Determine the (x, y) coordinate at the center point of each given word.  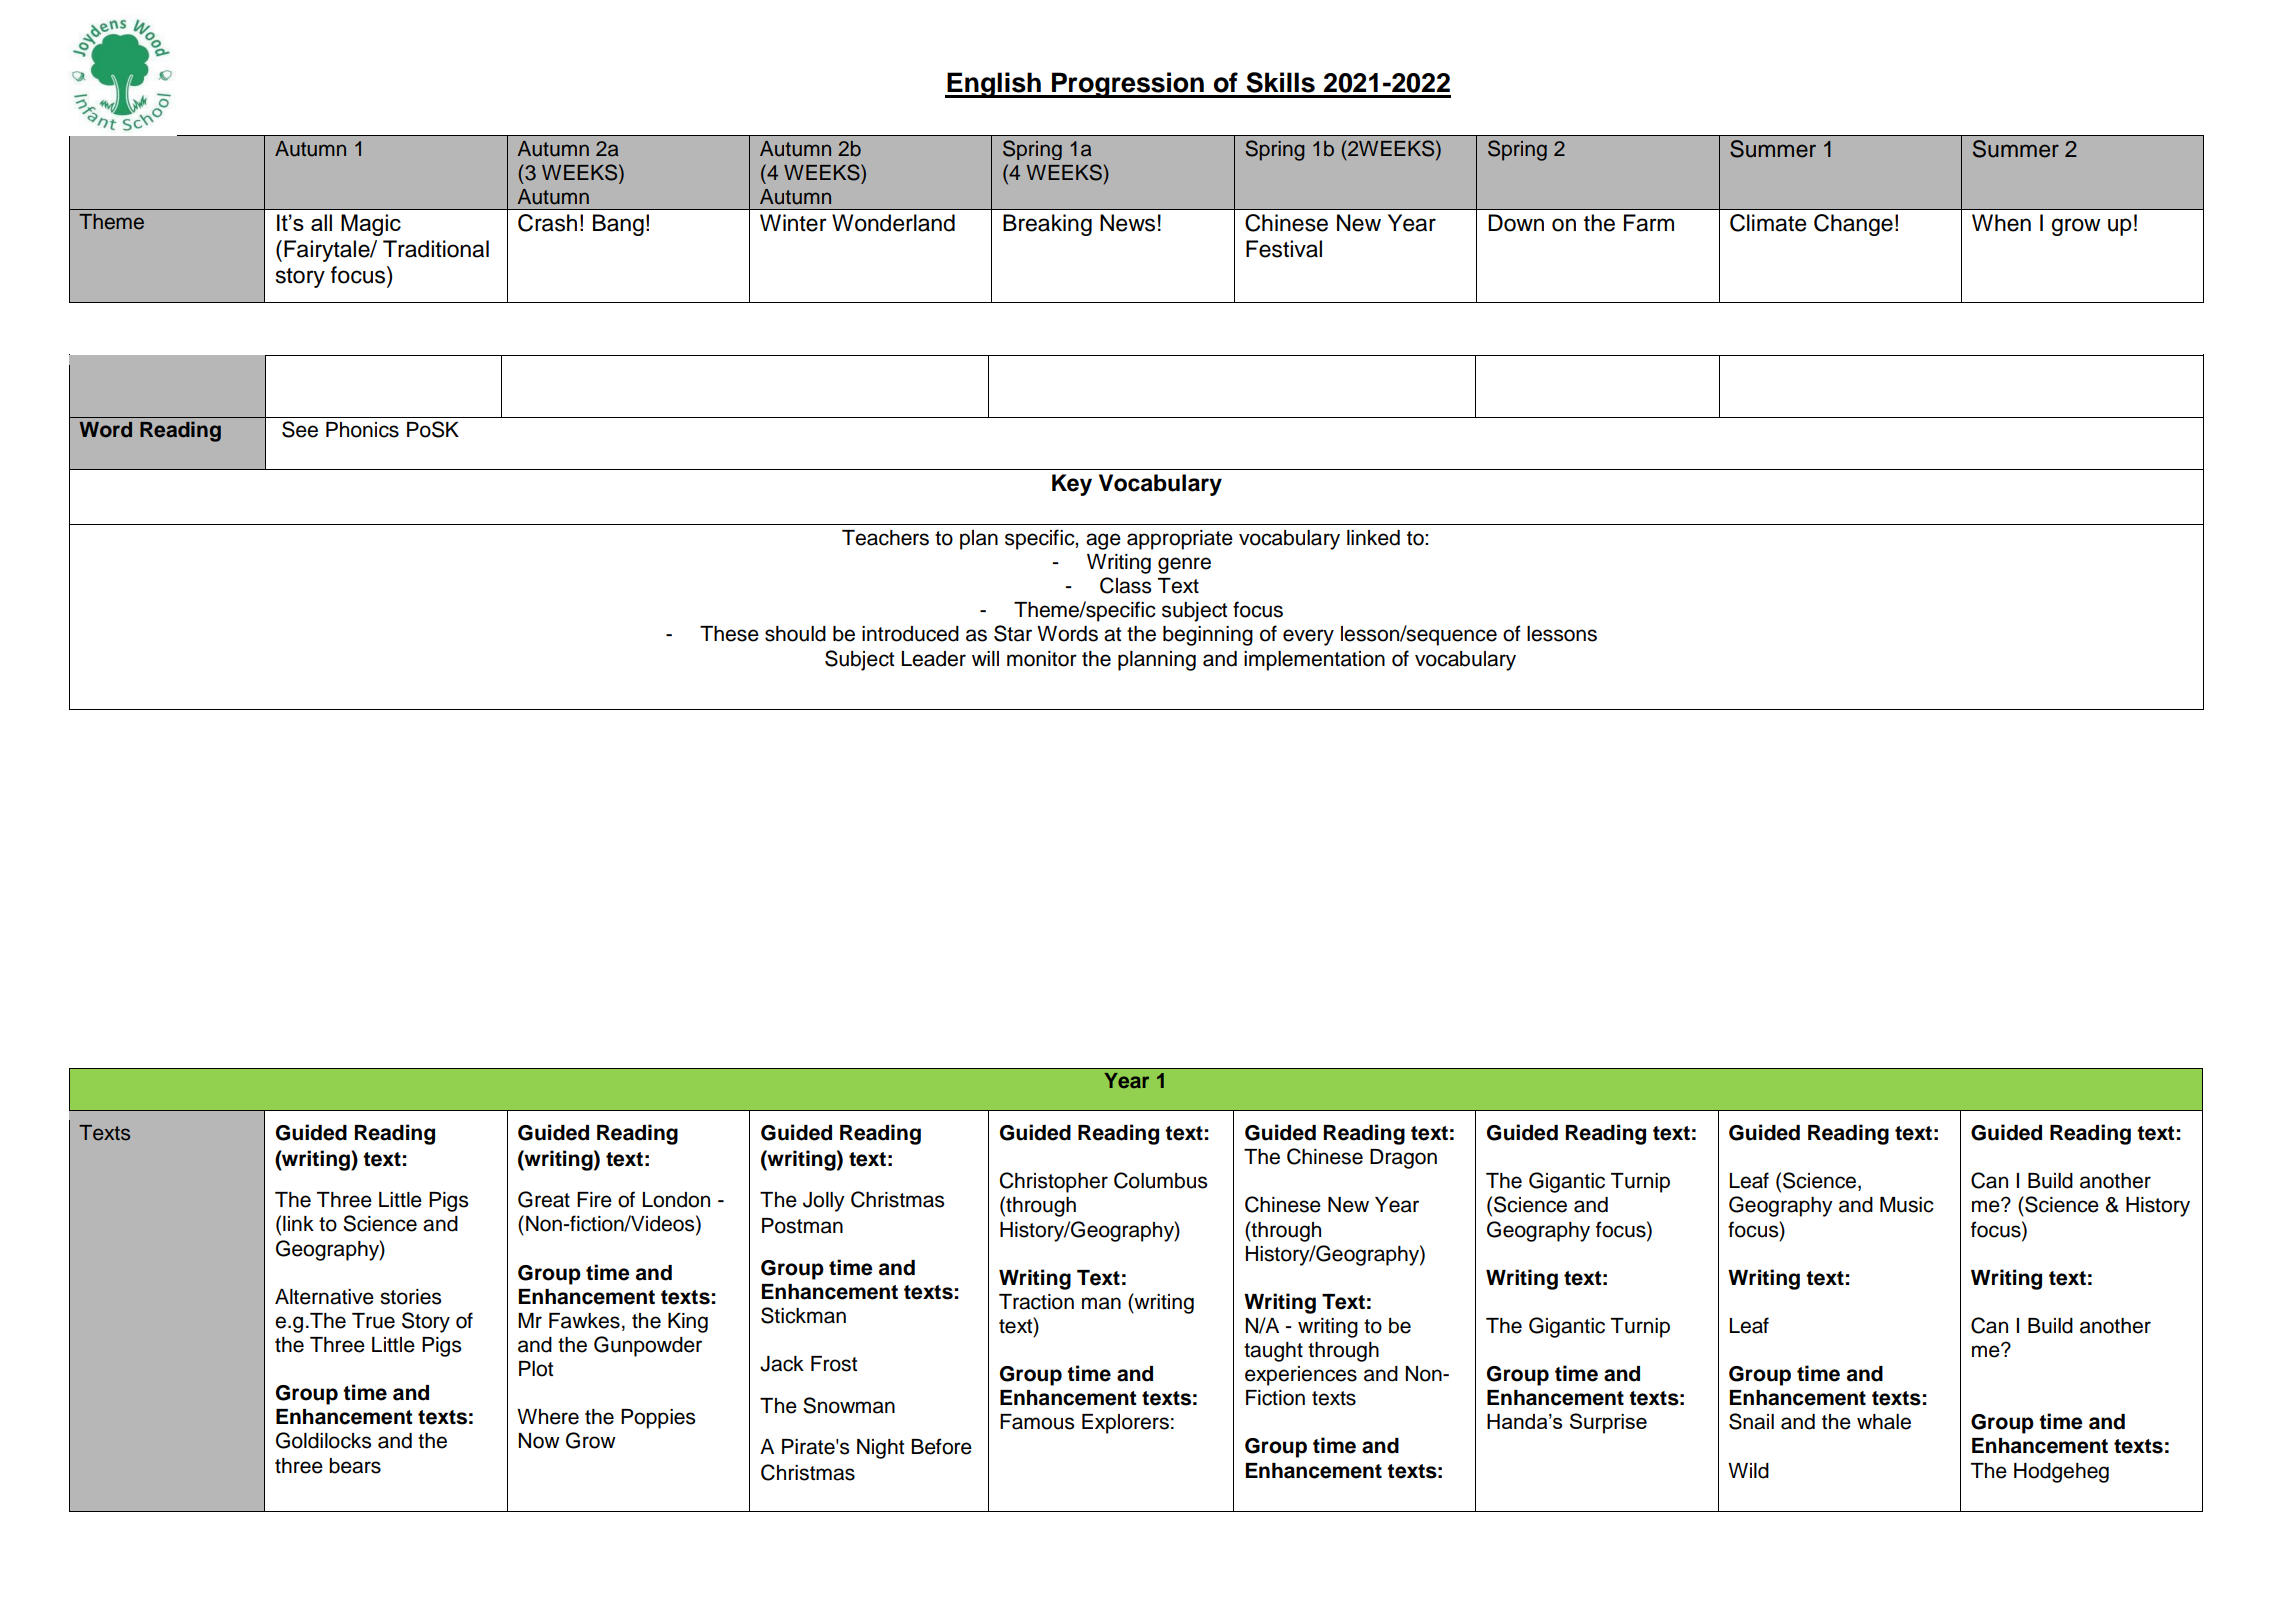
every (1308, 637)
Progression (1128, 85)
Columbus (1160, 1180)
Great (544, 1199)
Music (1907, 1205)
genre (1184, 565)
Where (548, 1417)
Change (1853, 225)
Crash (547, 223)
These (729, 634)
